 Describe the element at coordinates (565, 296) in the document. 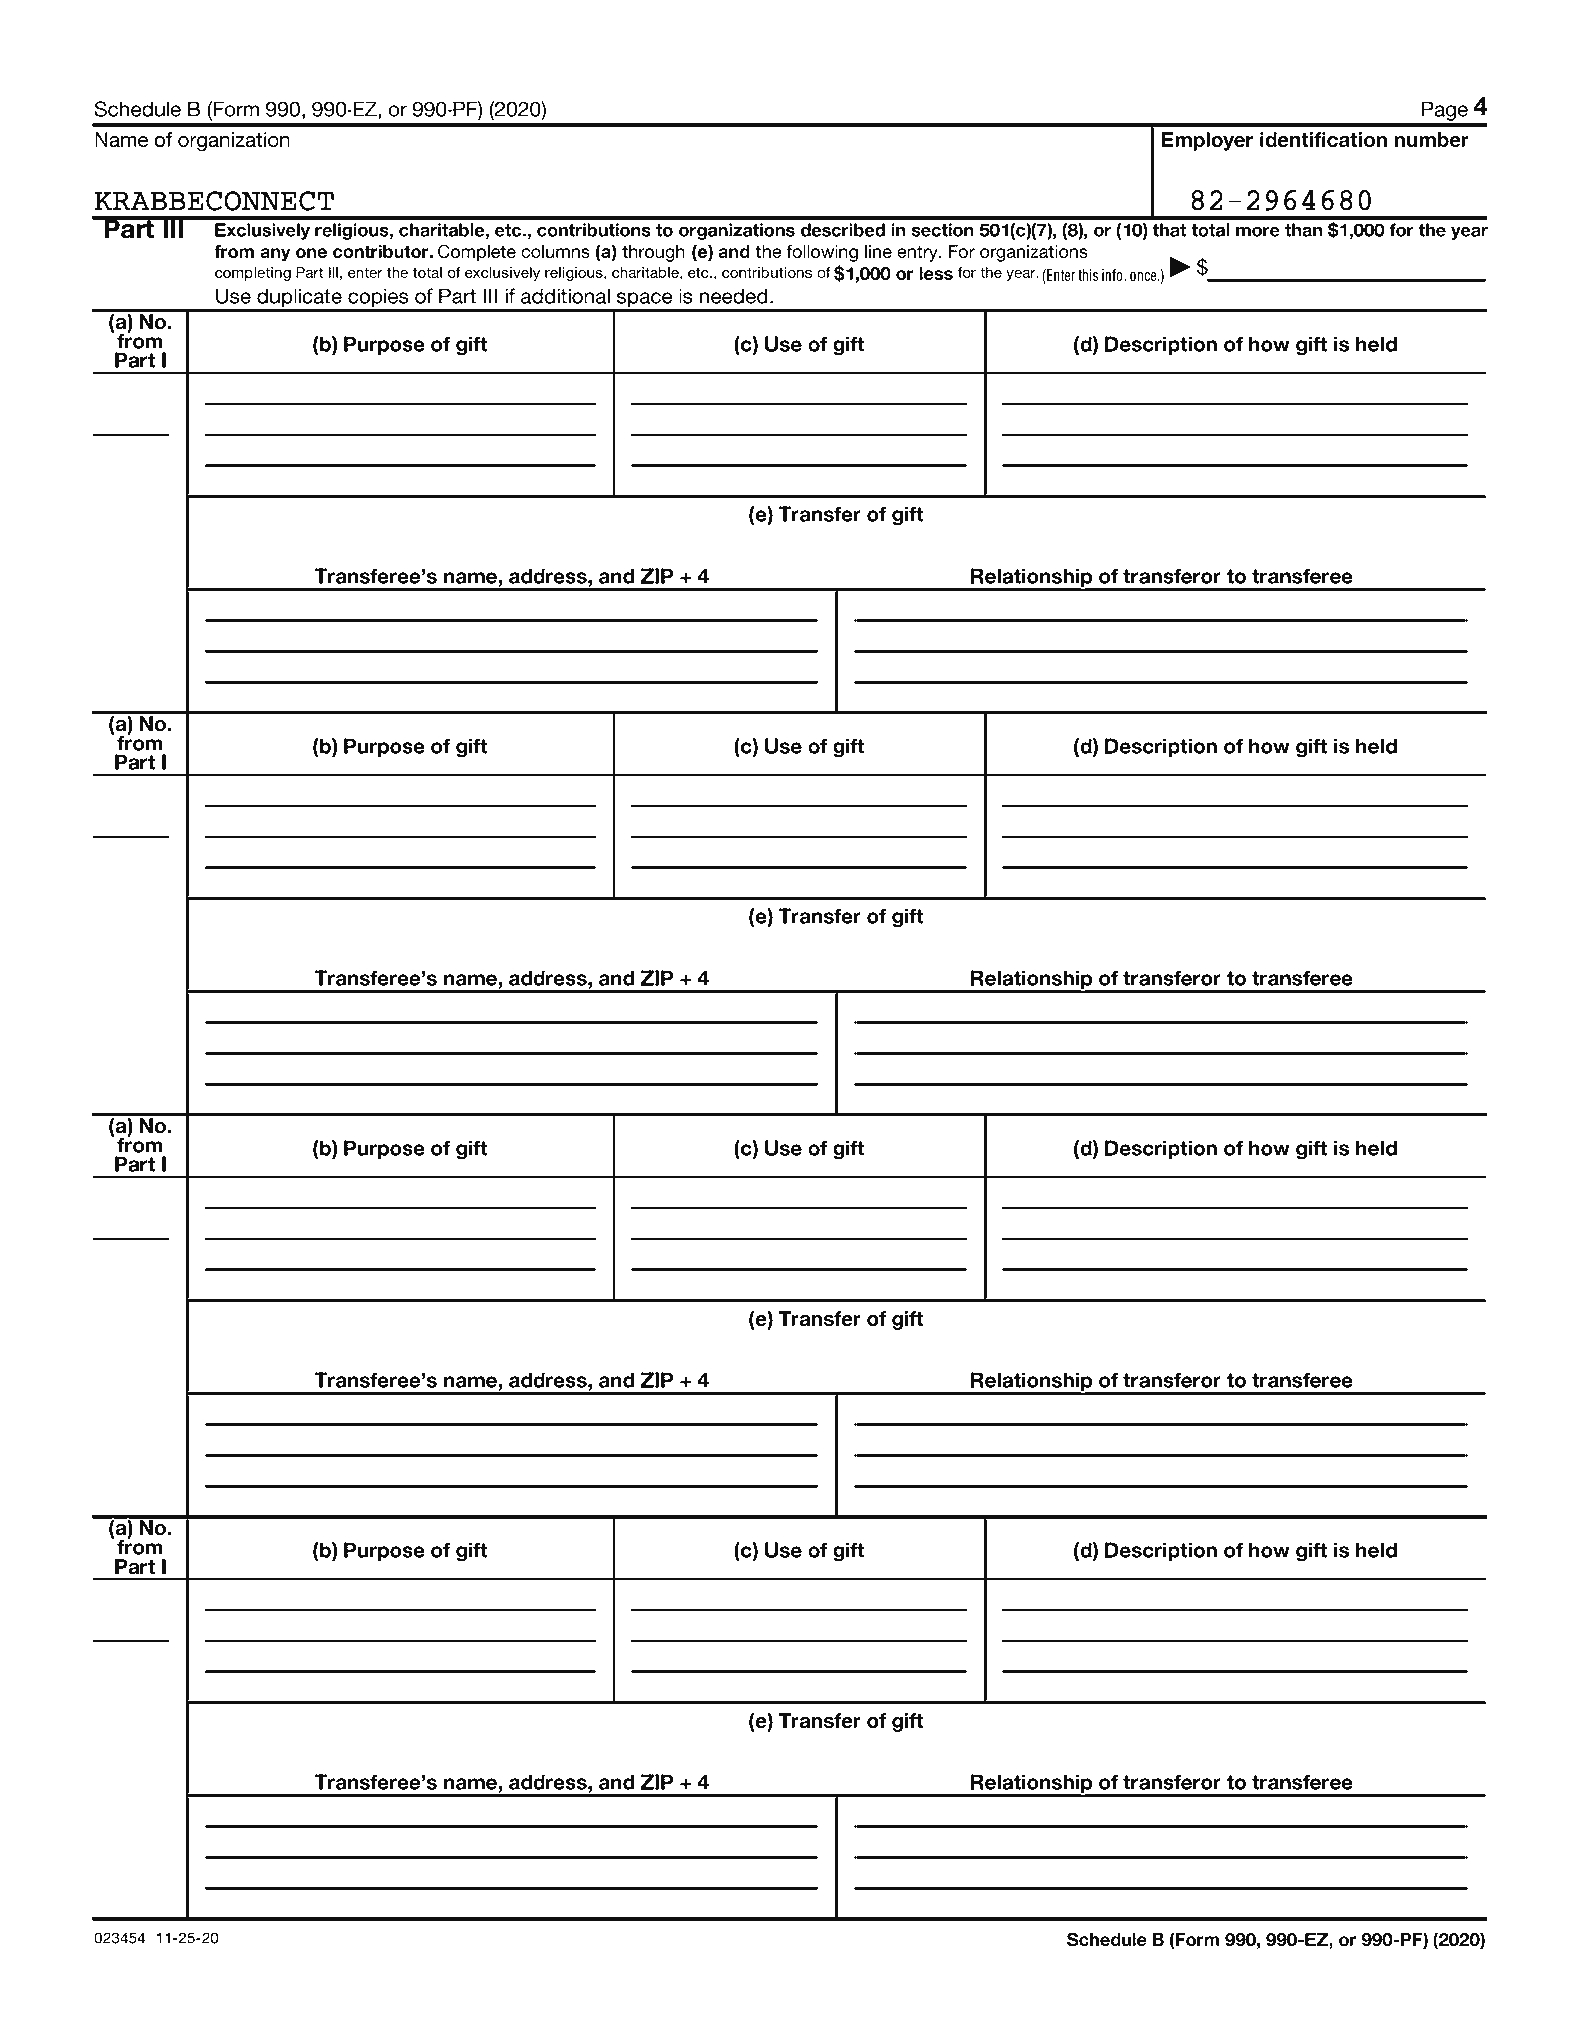

I see `additional` at that location.
